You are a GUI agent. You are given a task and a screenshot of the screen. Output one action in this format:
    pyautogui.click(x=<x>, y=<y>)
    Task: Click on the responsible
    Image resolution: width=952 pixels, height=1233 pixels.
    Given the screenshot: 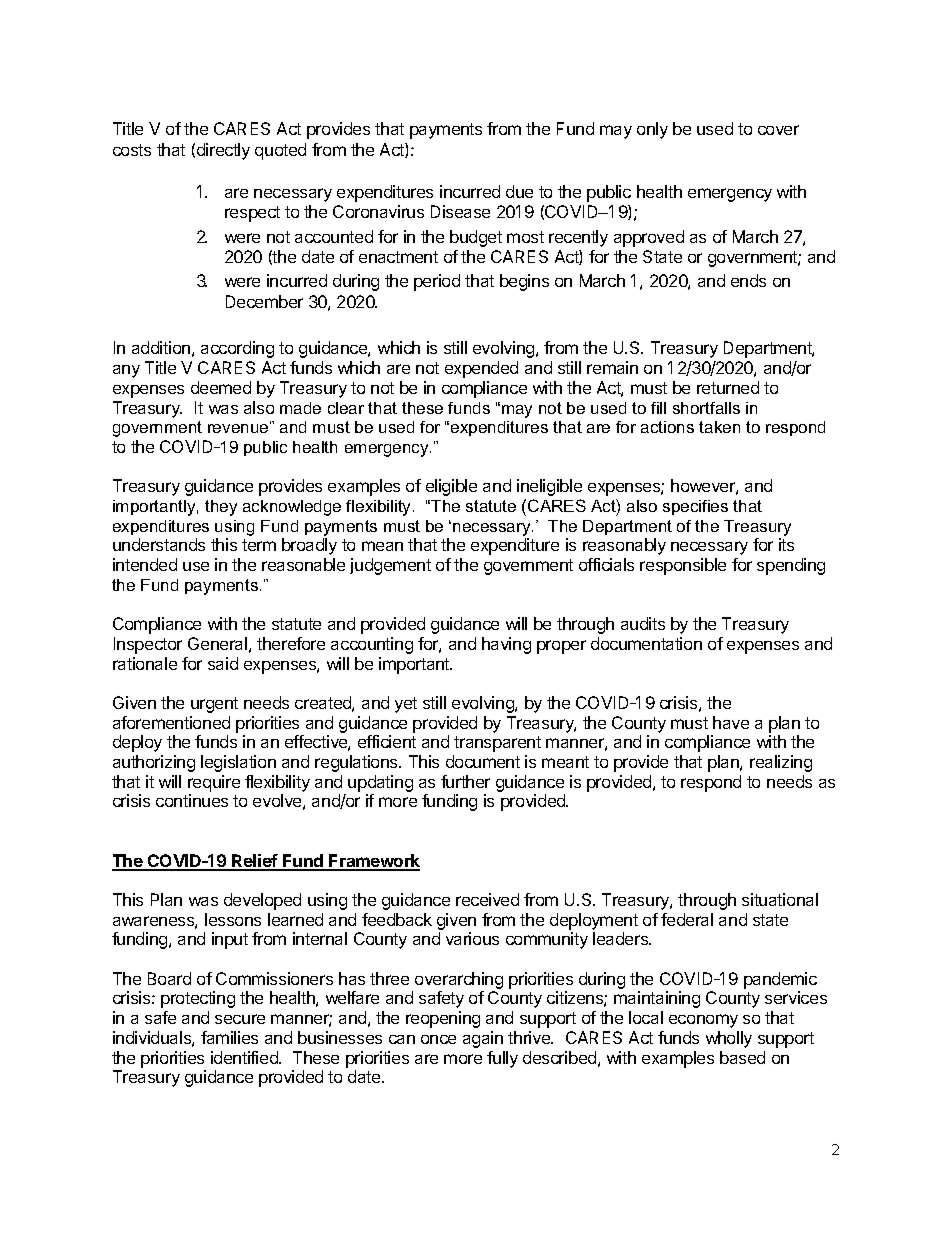 What is the action you would take?
    pyautogui.click(x=683, y=566)
